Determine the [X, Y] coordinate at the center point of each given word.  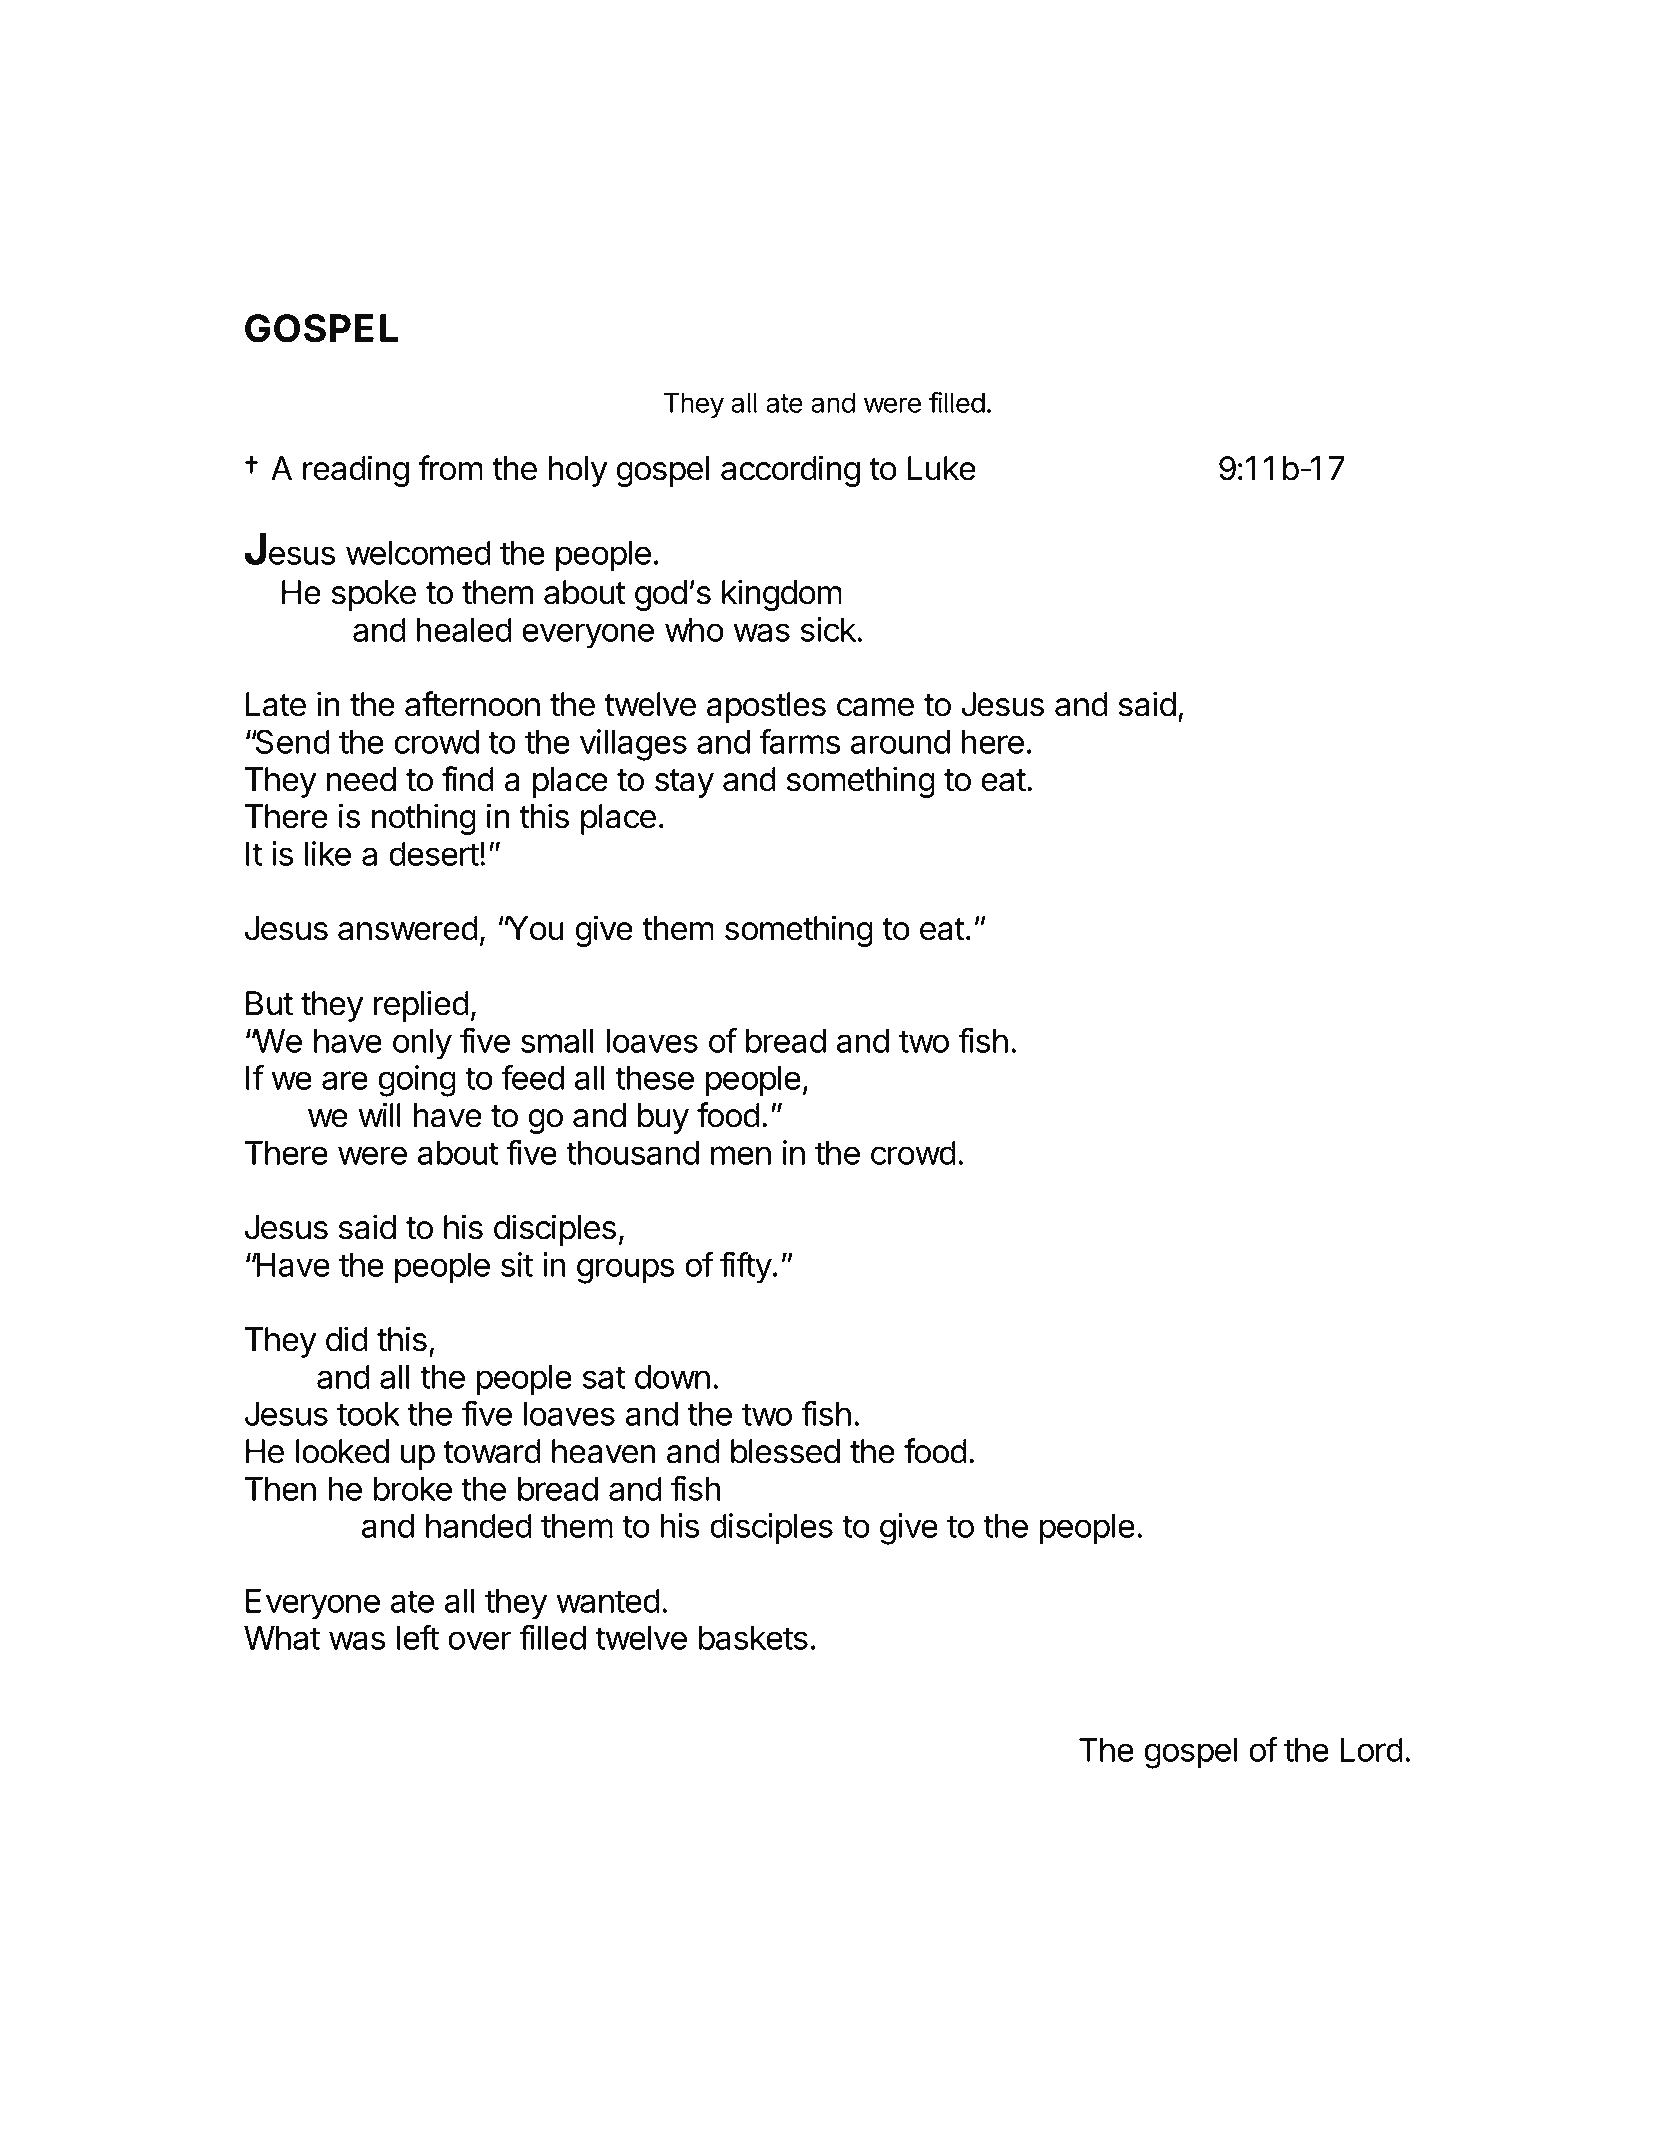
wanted [608, 1601]
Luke [942, 468]
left [418, 1637]
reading [356, 471]
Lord [1371, 1750]
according [790, 471]
